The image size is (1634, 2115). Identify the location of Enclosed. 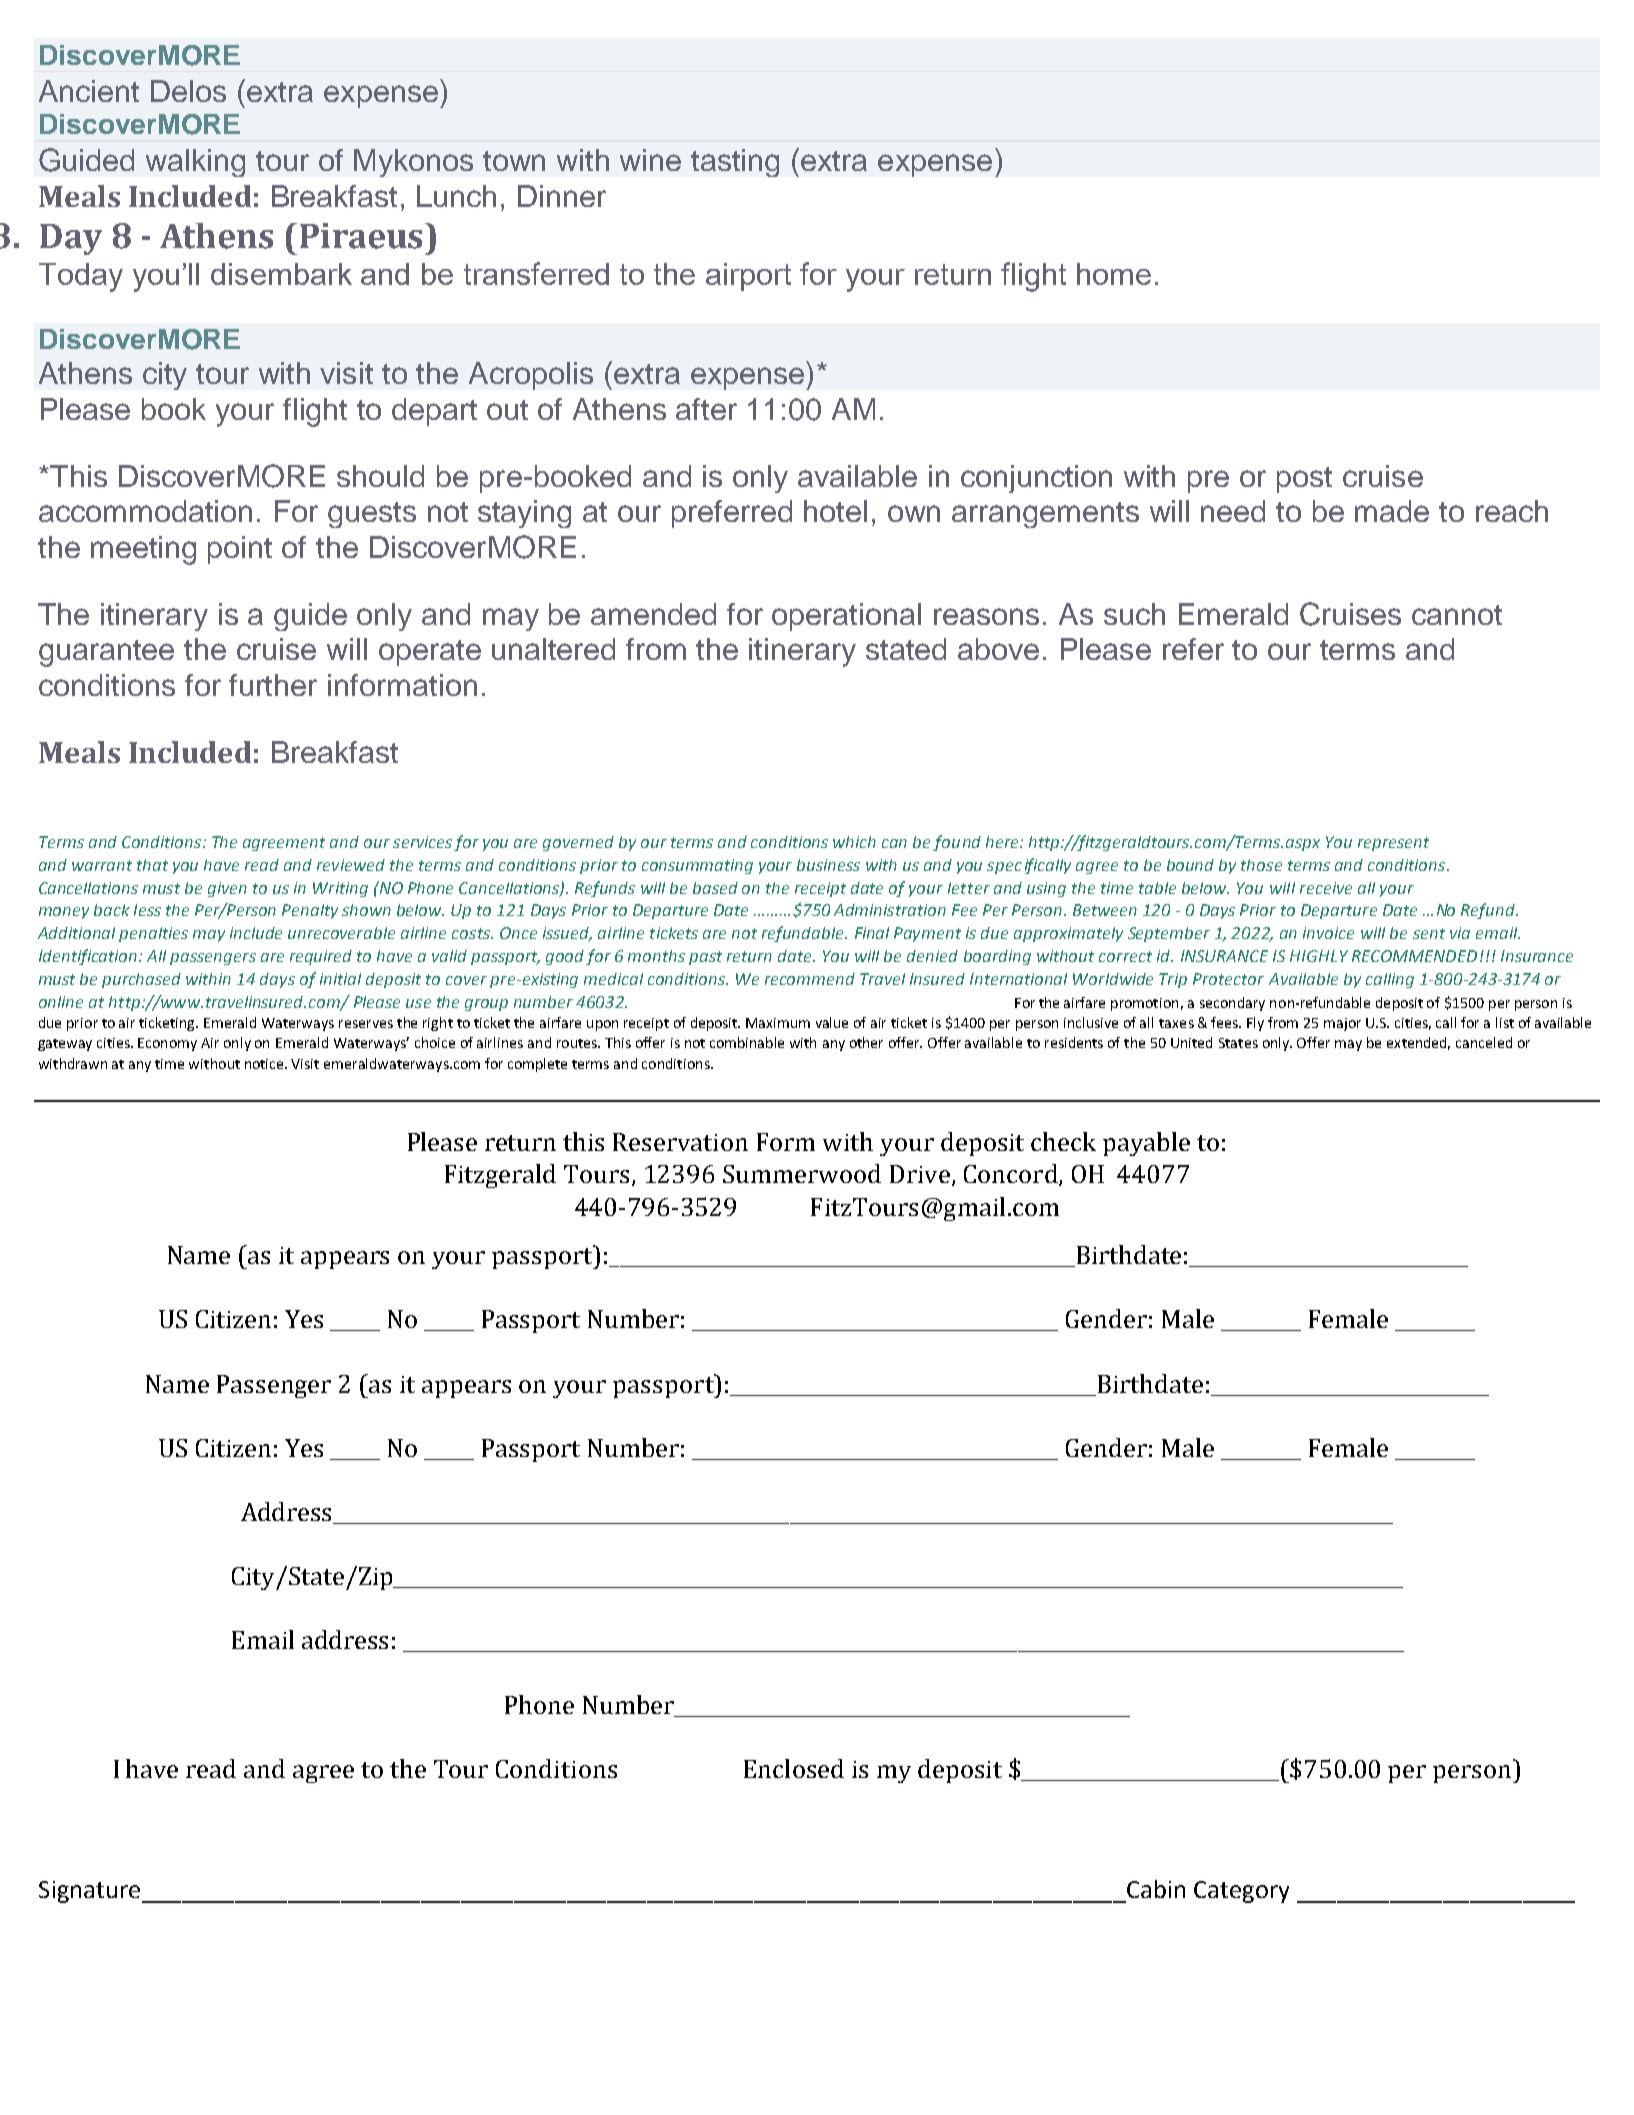
(794, 1768).
